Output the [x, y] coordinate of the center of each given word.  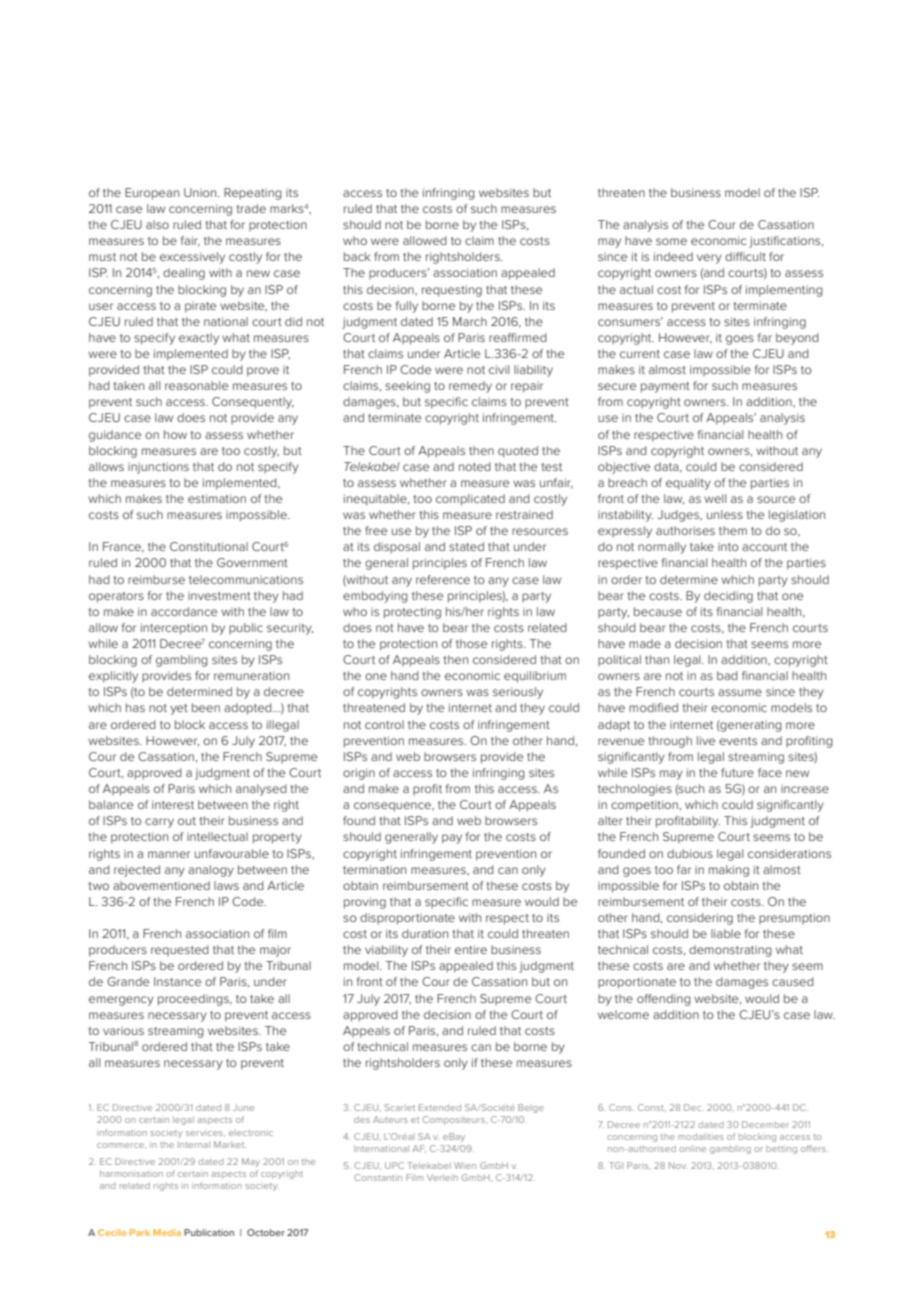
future [737, 772]
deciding [728, 597]
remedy [470, 387]
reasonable [196, 385]
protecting [412, 613]
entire [471, 949]
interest [173, 804]
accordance [184, 611]
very [709, 259]
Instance [177, 981]
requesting [452, 291]
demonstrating [730, 951]
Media [167, 1232]
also [157, 224]
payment [665, 387]
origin [359, 774]
